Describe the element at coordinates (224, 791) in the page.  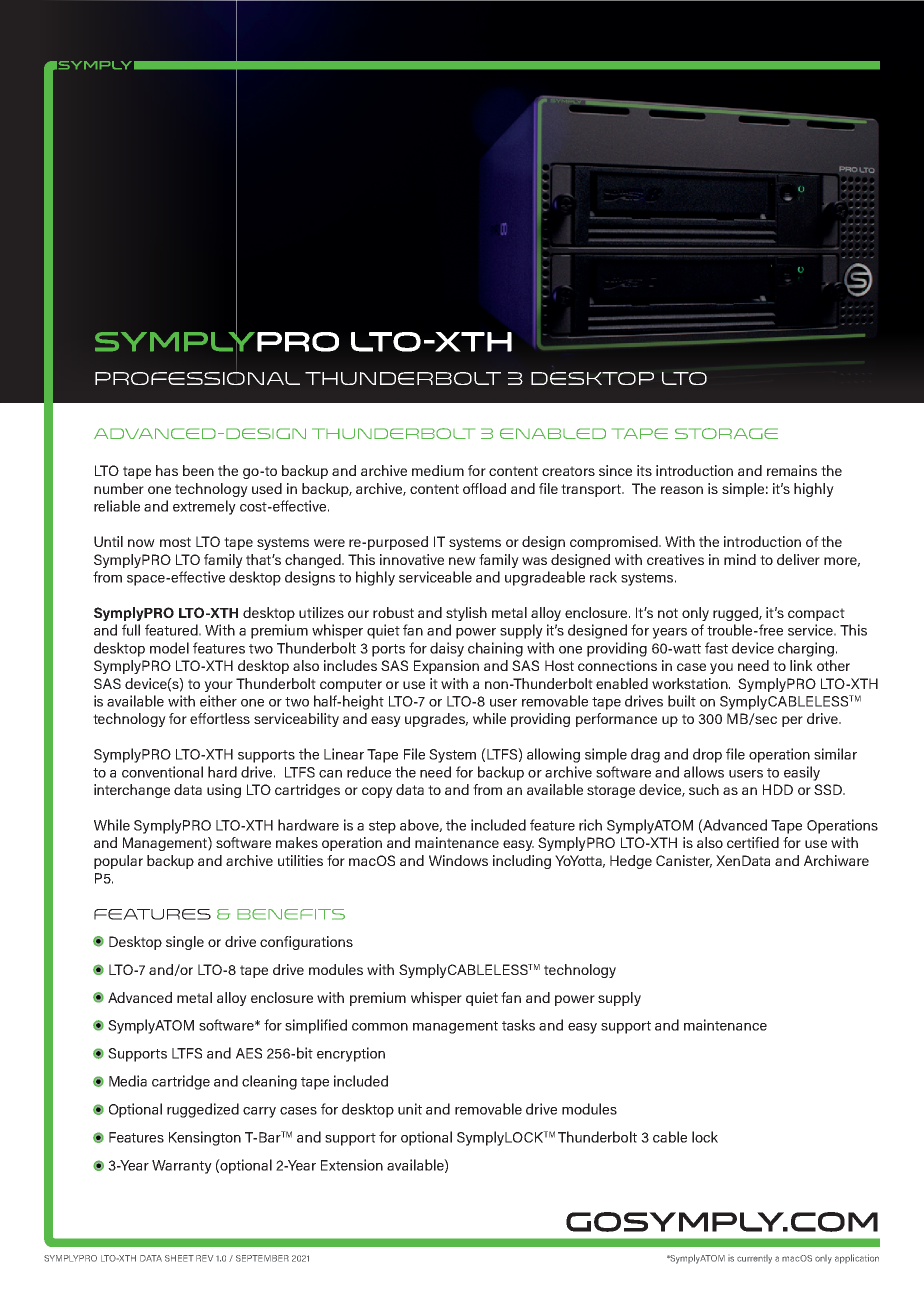
I see `using` at that location.
